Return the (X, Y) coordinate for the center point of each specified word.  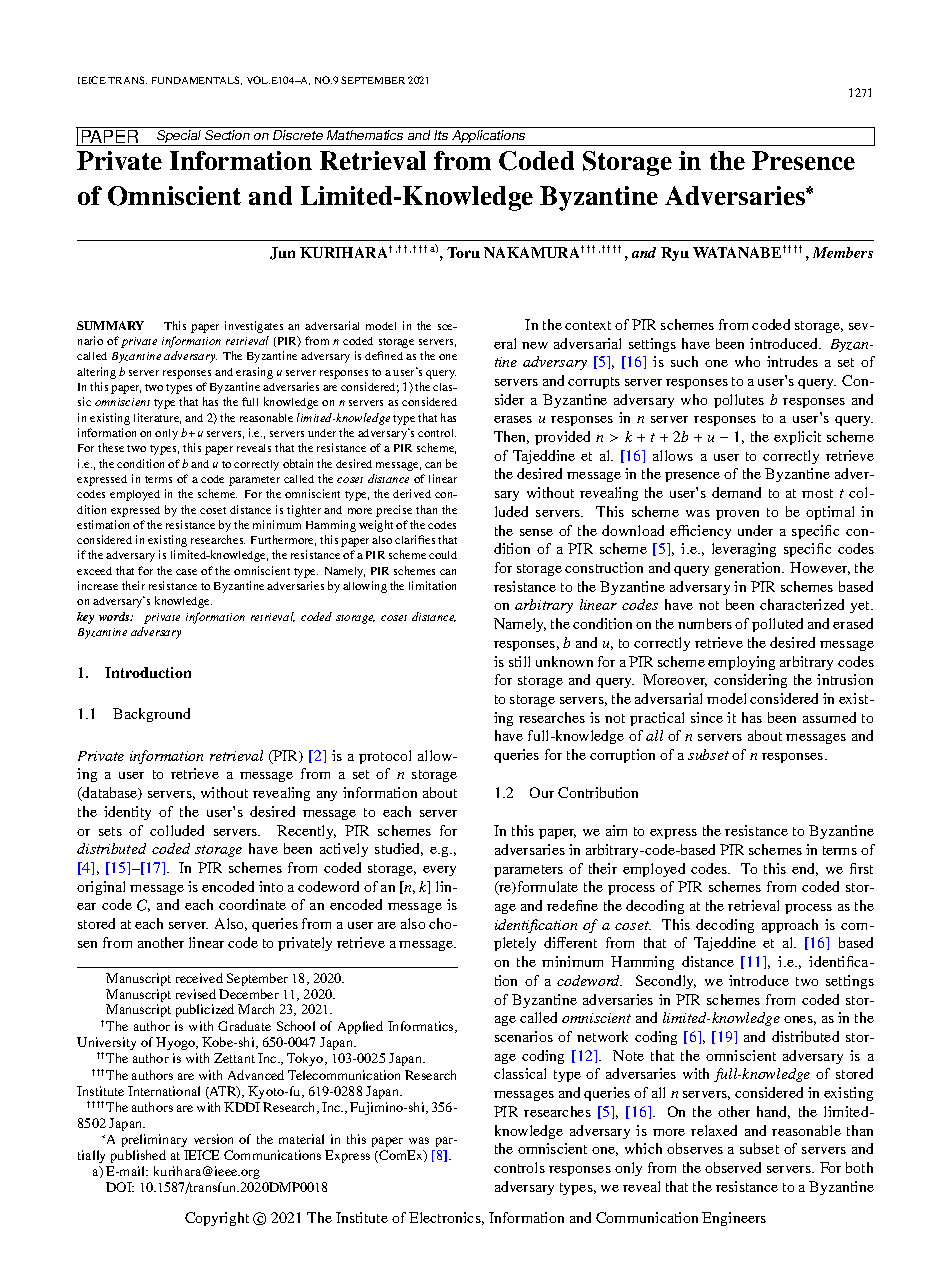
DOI (120, 1187)
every (439, 871)
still (519, 661)
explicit (797, 438)
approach (790, 926)
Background (151, 715)
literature (157, 418)
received (199, 978)
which (643, 1148)
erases (513, 419)
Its (441, 135)
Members (843, 252)
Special (179, 138)
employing (741, 663)
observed (733, 1167)
